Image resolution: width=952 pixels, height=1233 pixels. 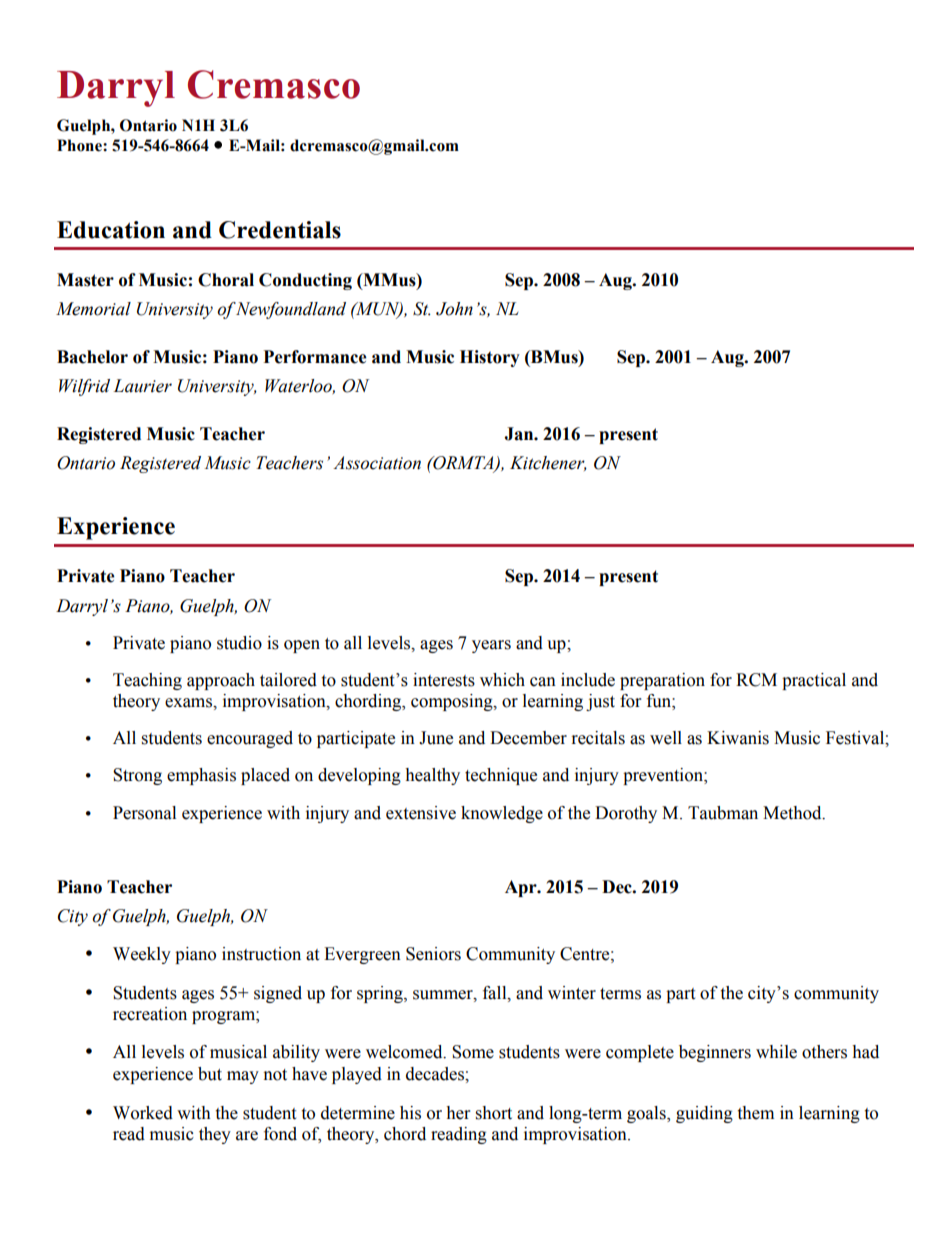 What do you see at coordinates (143, 1113) in the page?
I see `Worked` at bounding box center [143, 1113].
